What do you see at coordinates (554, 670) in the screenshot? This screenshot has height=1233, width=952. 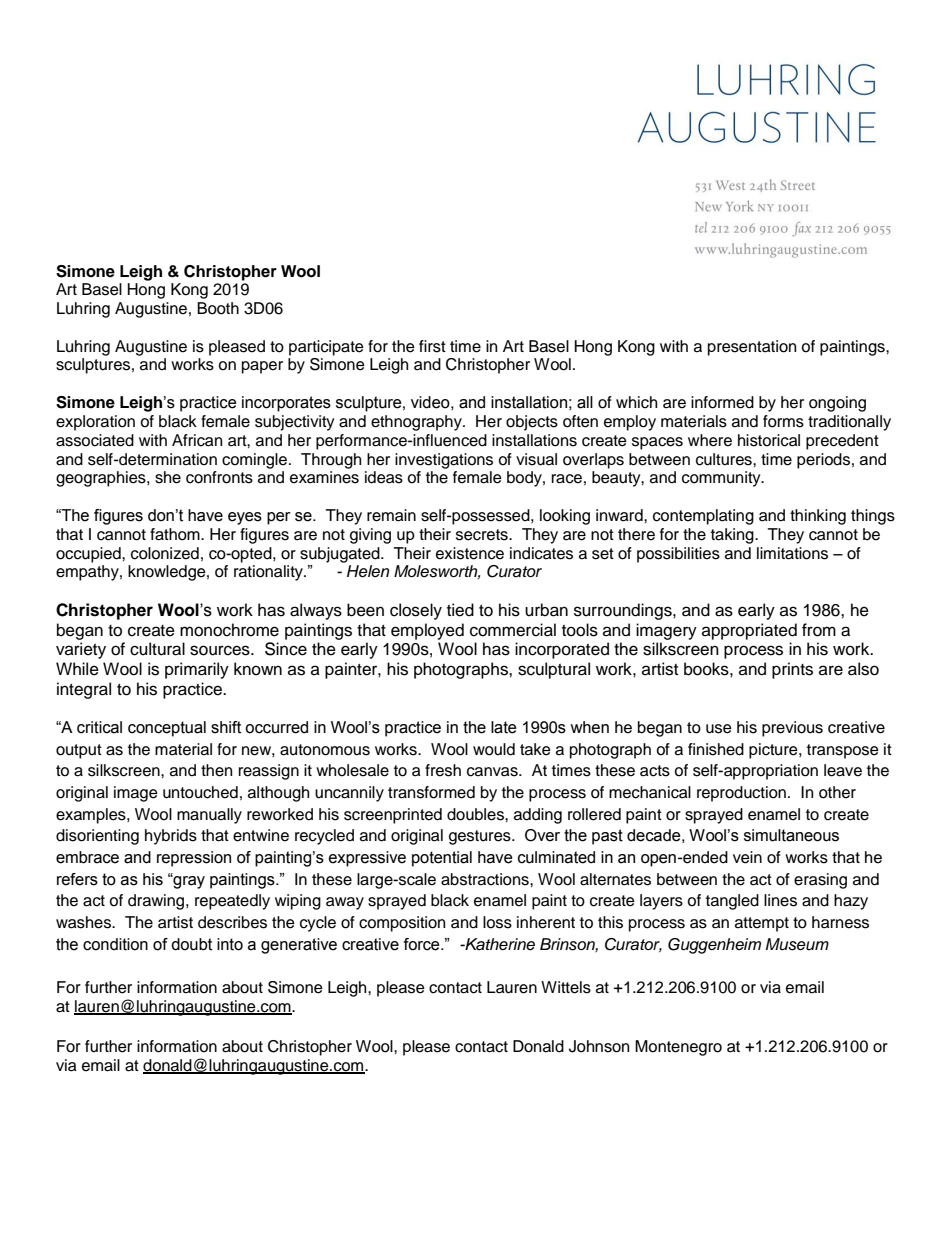 I see `sculptural` at bounding box center [554, 670].
